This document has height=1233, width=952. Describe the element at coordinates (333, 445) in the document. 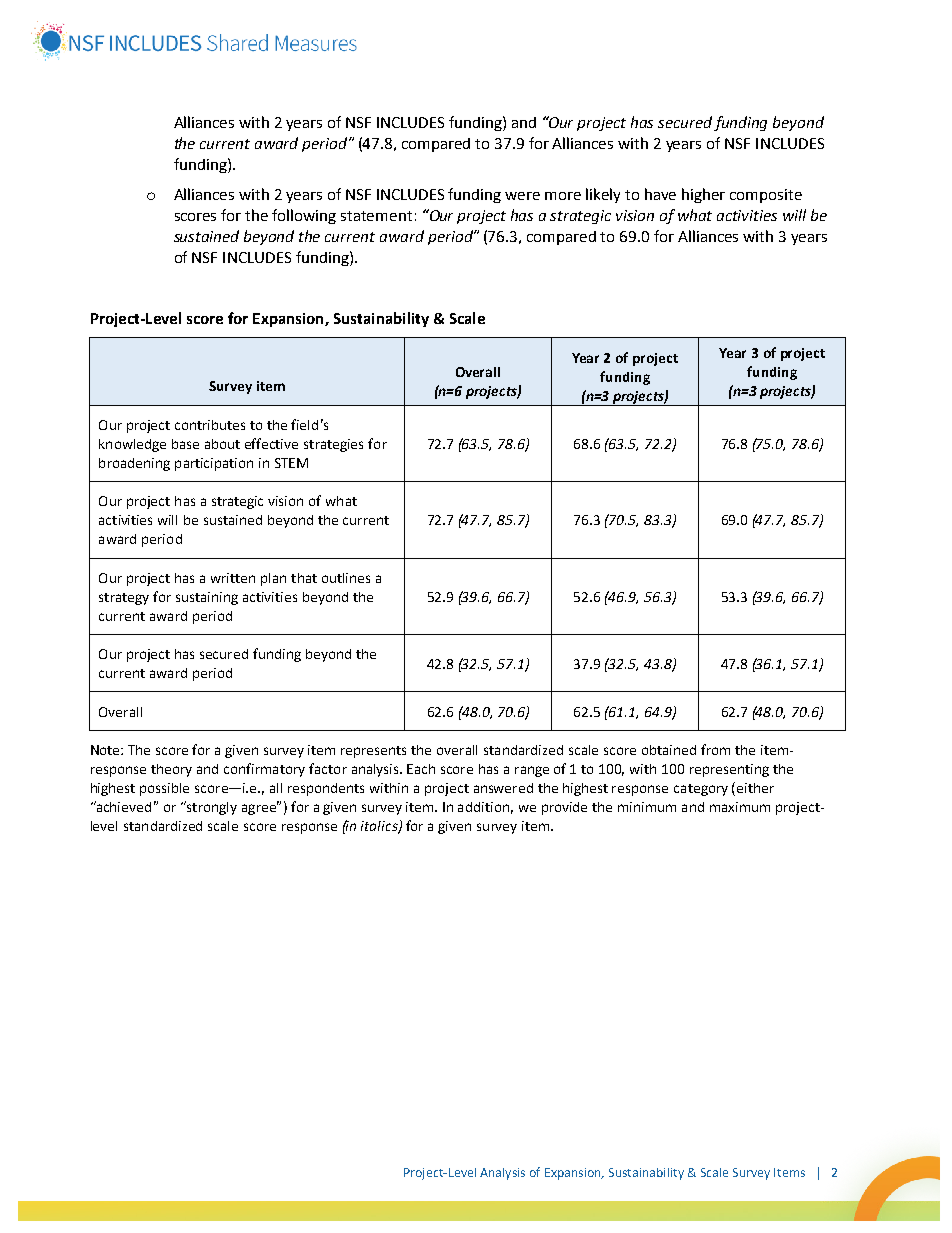

I see `strategies` at that location.
